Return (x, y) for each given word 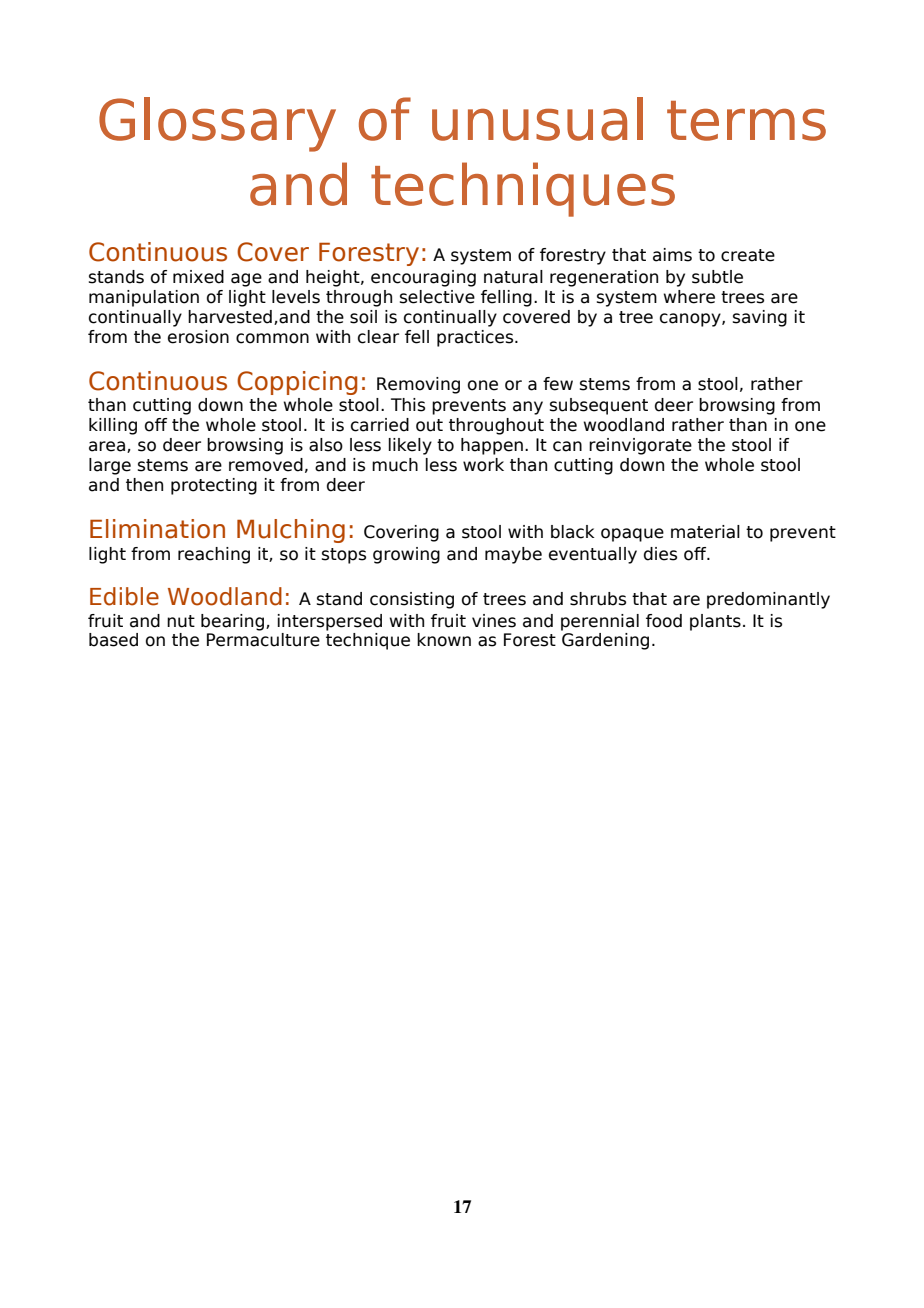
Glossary (217, 124)
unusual (537, 119)
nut (181, 621)
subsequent (599, 406)
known (444, 640)
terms (746, 121)
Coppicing (297, 383)
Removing (418, 385)
